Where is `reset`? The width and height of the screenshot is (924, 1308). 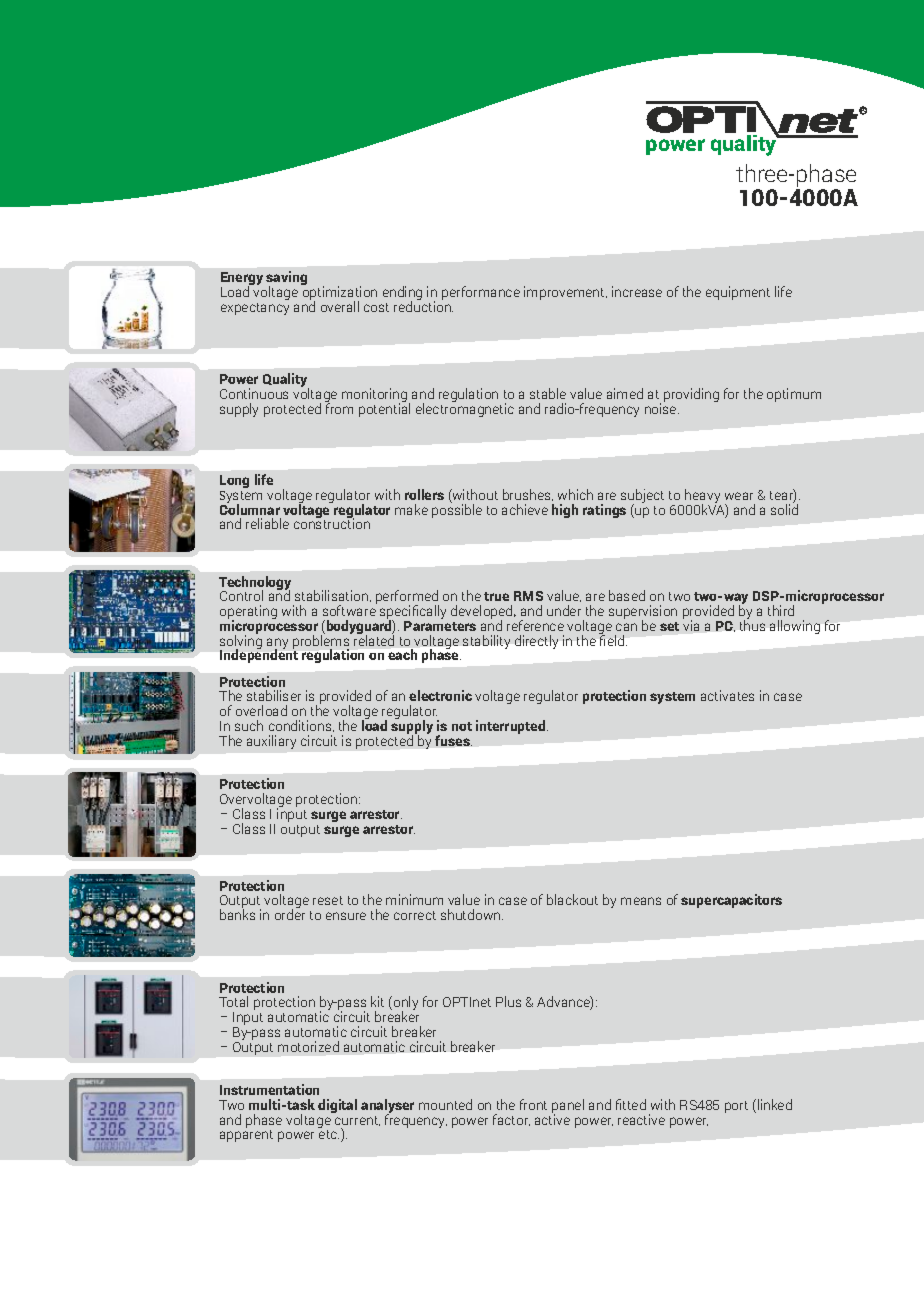
reset is located at coordinates (328, 900).
